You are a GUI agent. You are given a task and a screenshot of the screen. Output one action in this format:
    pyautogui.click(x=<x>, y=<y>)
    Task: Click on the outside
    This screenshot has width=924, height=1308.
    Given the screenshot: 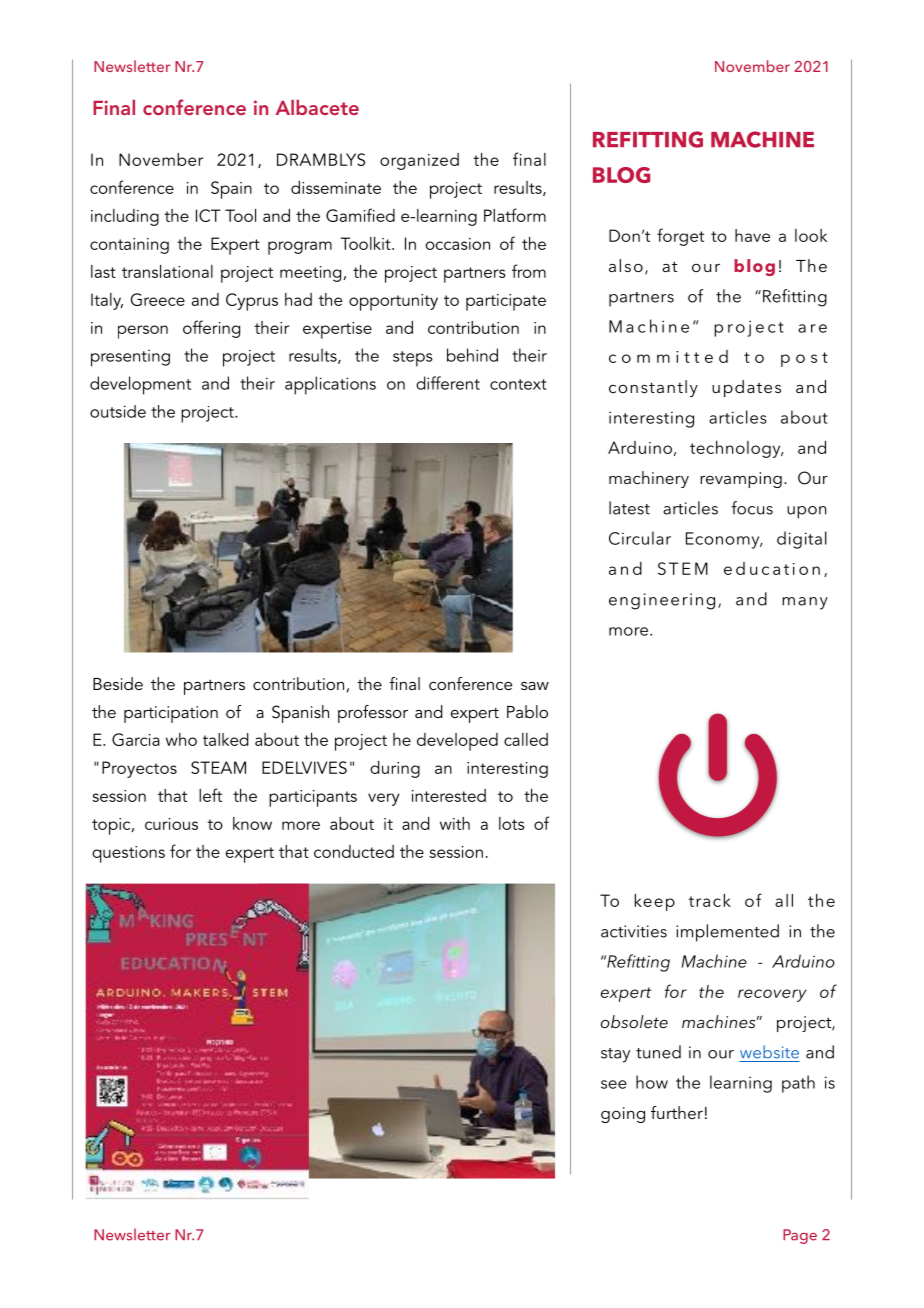 What is the action you would take?
    pyautogui.click(x=118, y=411)
